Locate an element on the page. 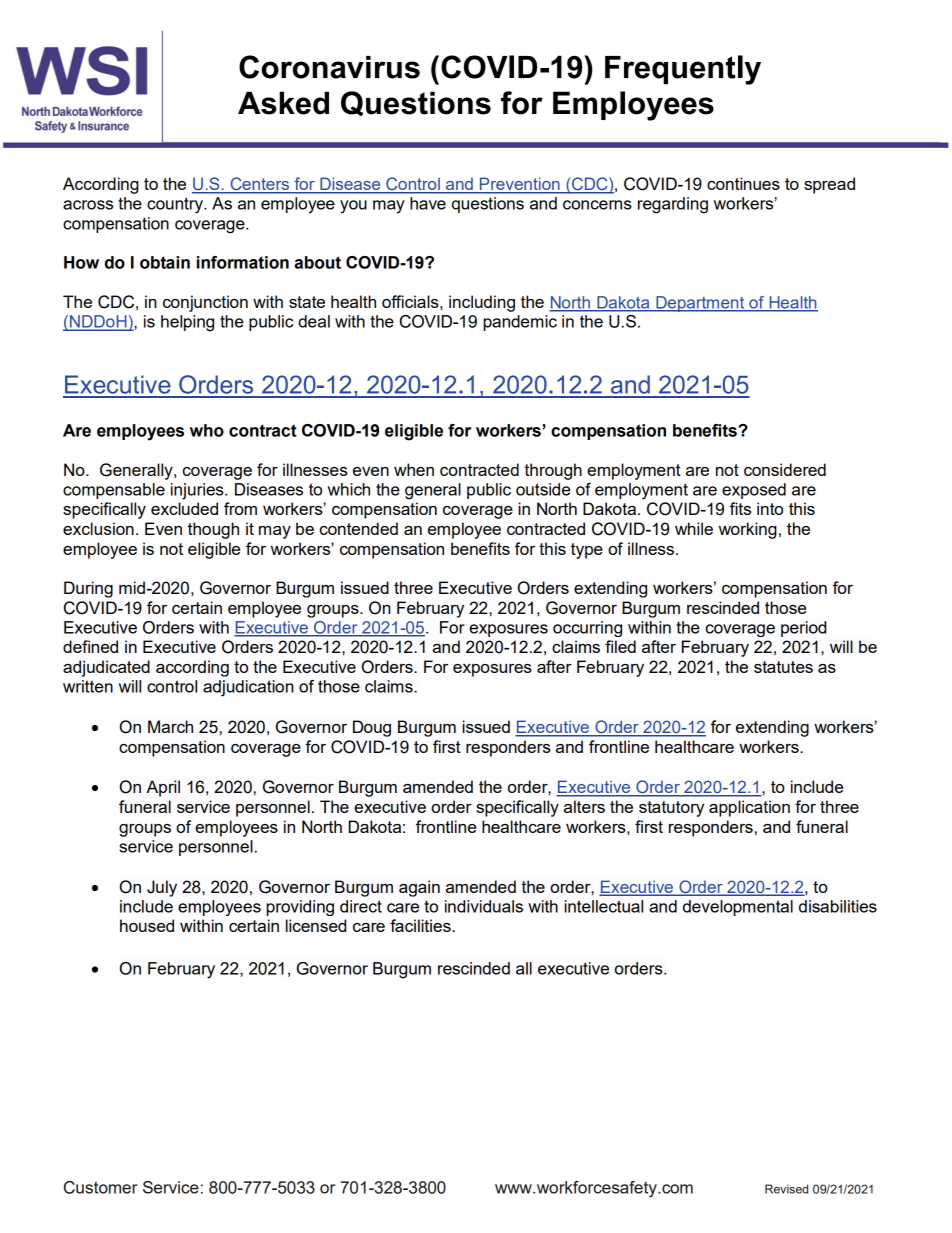  adjudicated is located at coordinates (106, 668).
